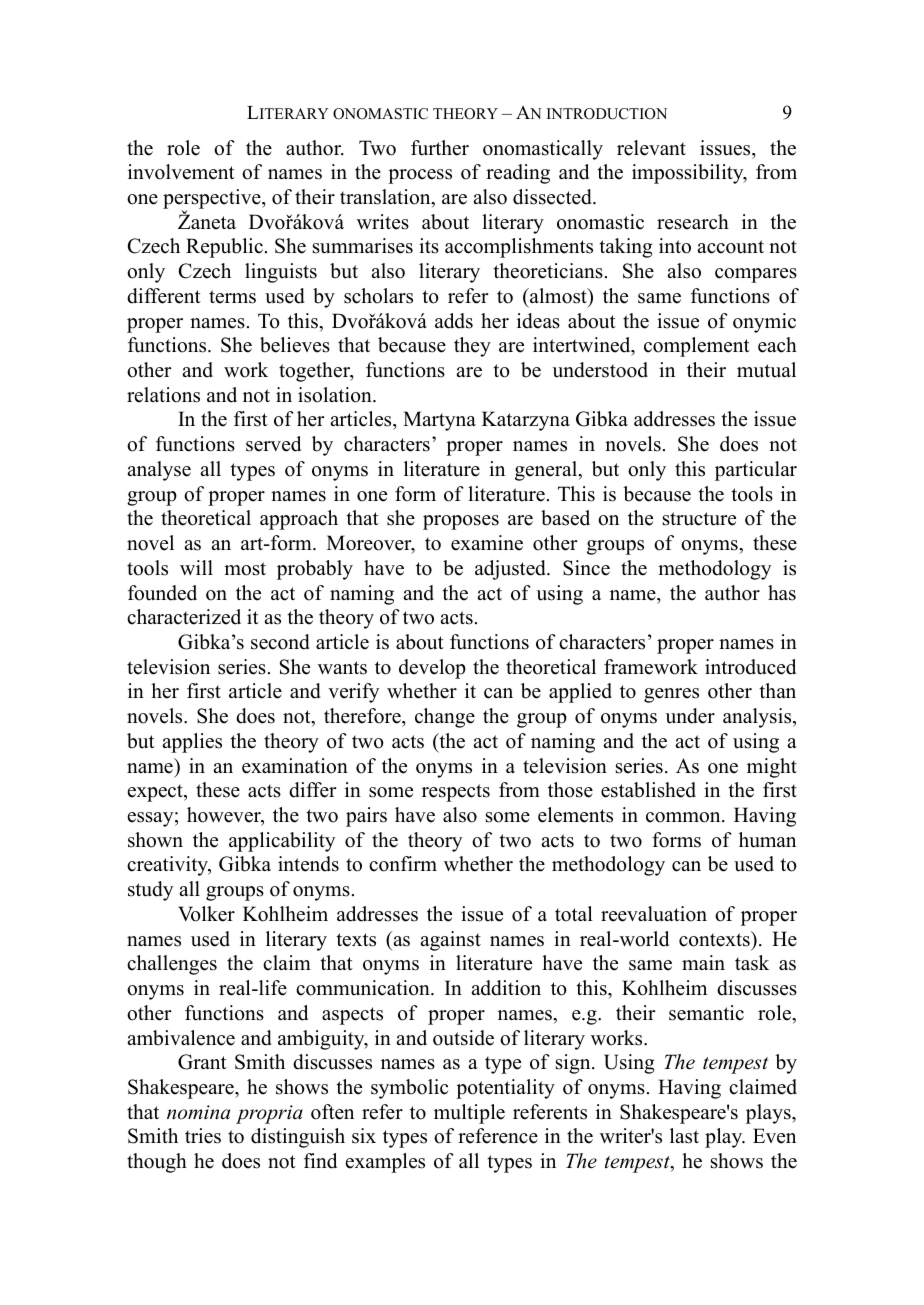 Image resolution: width=924 pixels, height=1305 pixels. Describe the element at coordinates (697, 347) in the screenshot. I see `complement` at that location.
